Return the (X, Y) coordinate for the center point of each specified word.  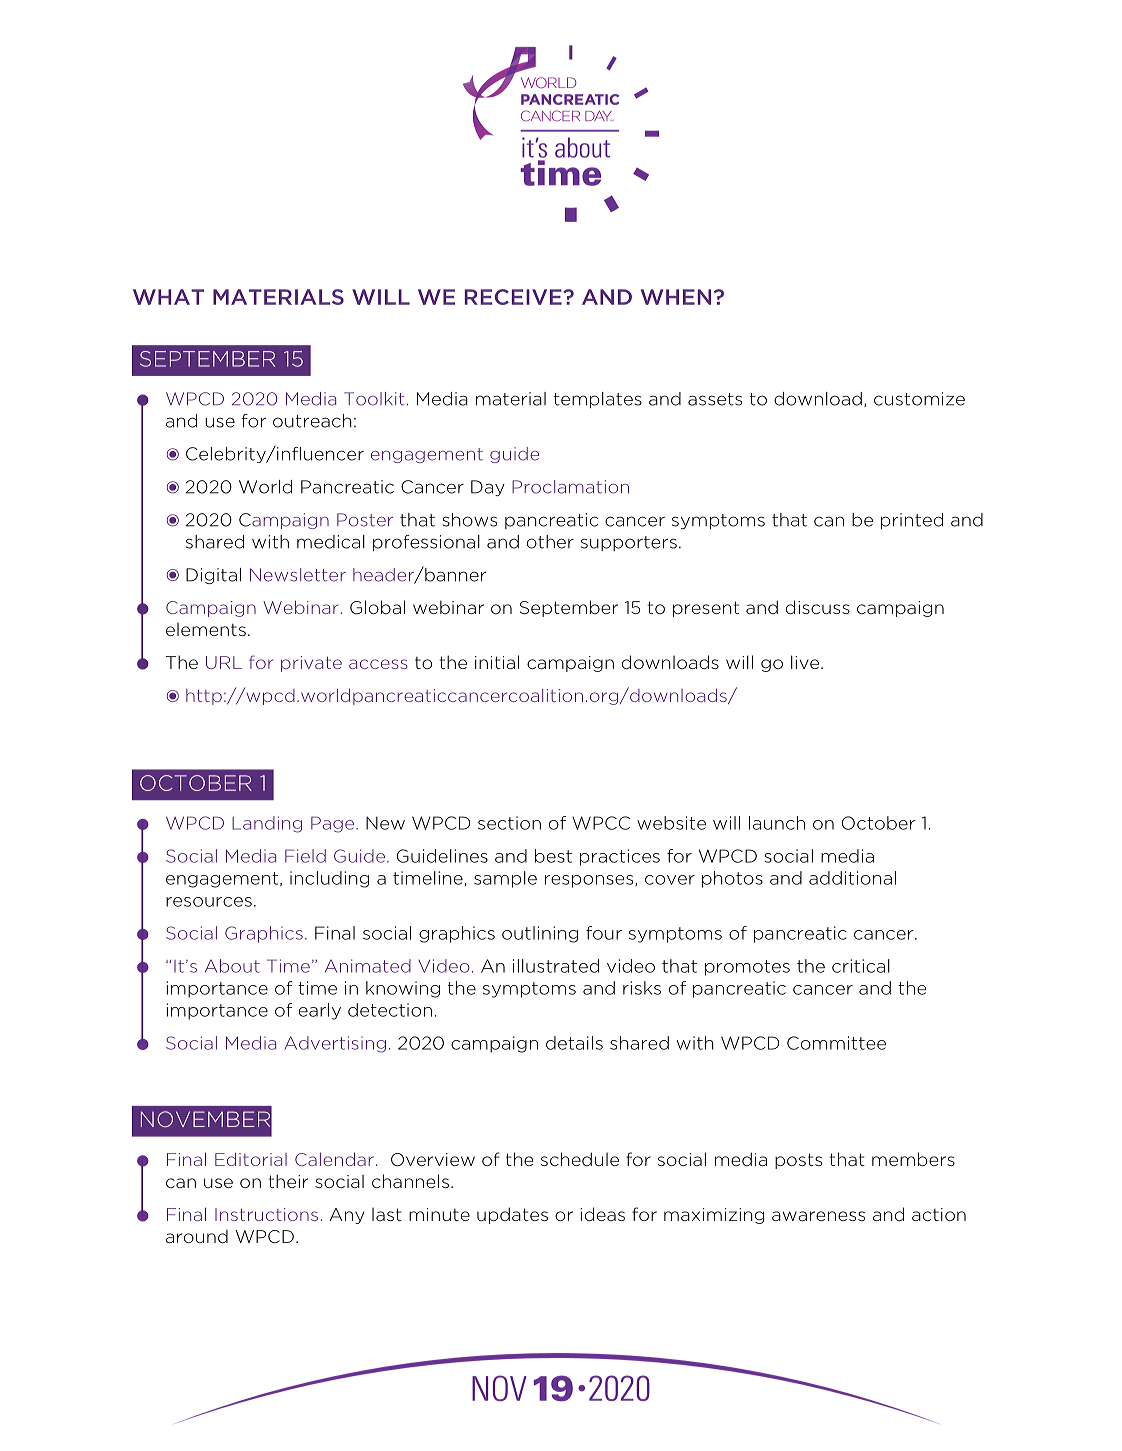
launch (777, 823)
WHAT (168, 297)
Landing (267, 824)
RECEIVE (514, 297)
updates (512, 1215)
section (509, 823)
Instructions (266, 1214)
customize (919, 399)
